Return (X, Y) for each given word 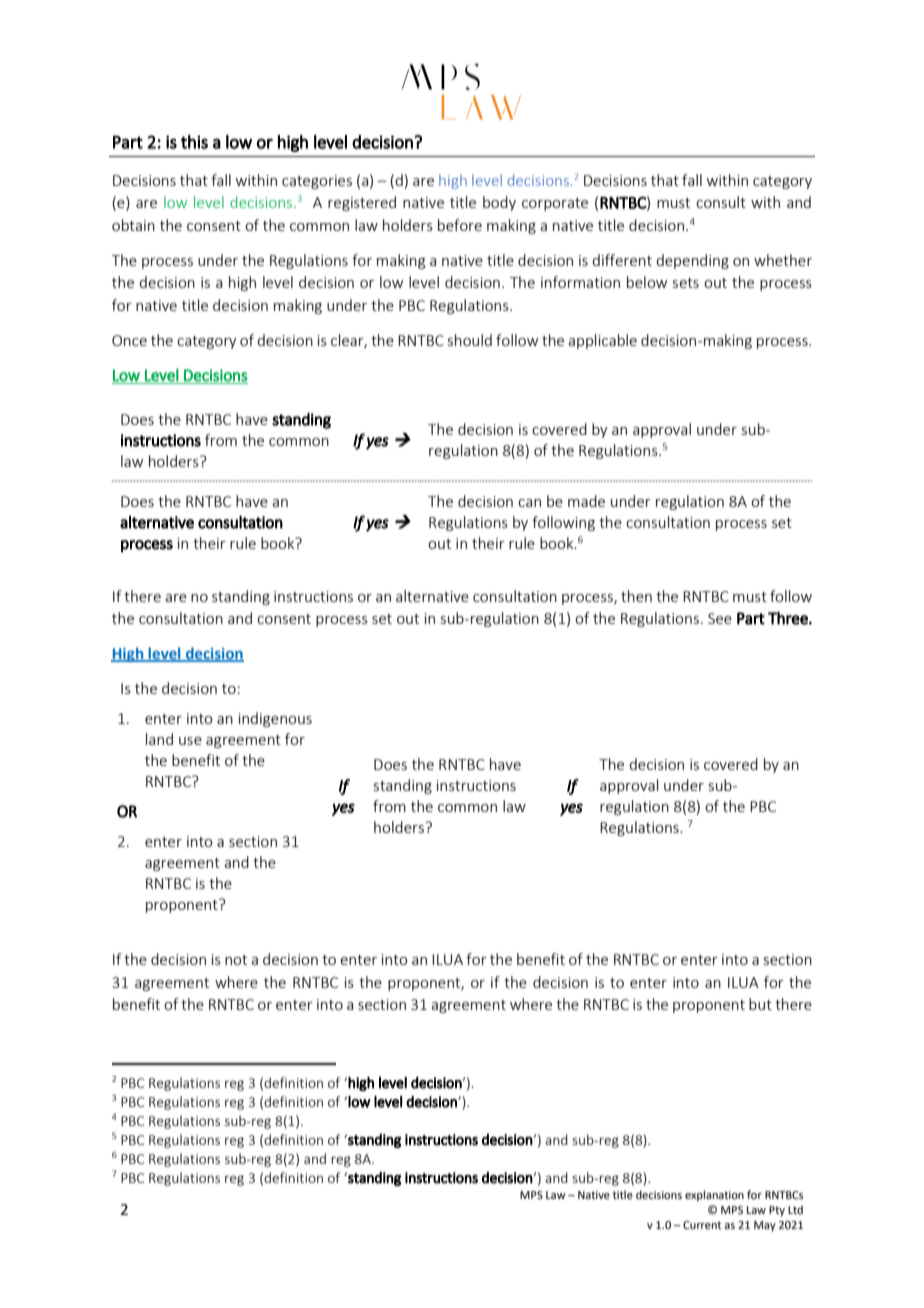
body (499, 203)
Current (702, 1225)
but (760, 1004)
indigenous (275, 719)
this (194, 142)
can (529, 503)
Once (129, 340)
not (236, 960)
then (636, 596)
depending (692, 261)
